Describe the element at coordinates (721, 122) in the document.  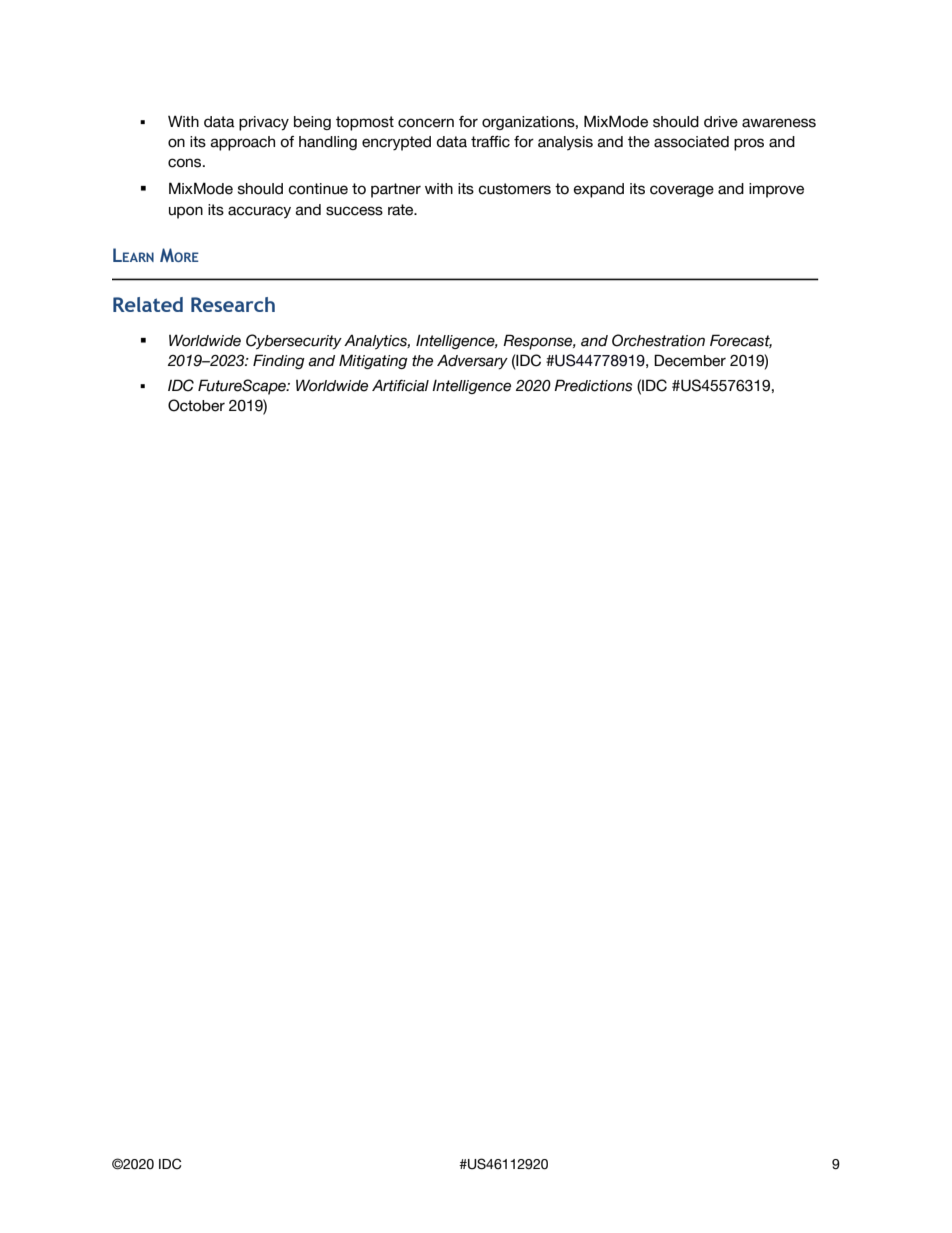
I see `drive` at that location.
